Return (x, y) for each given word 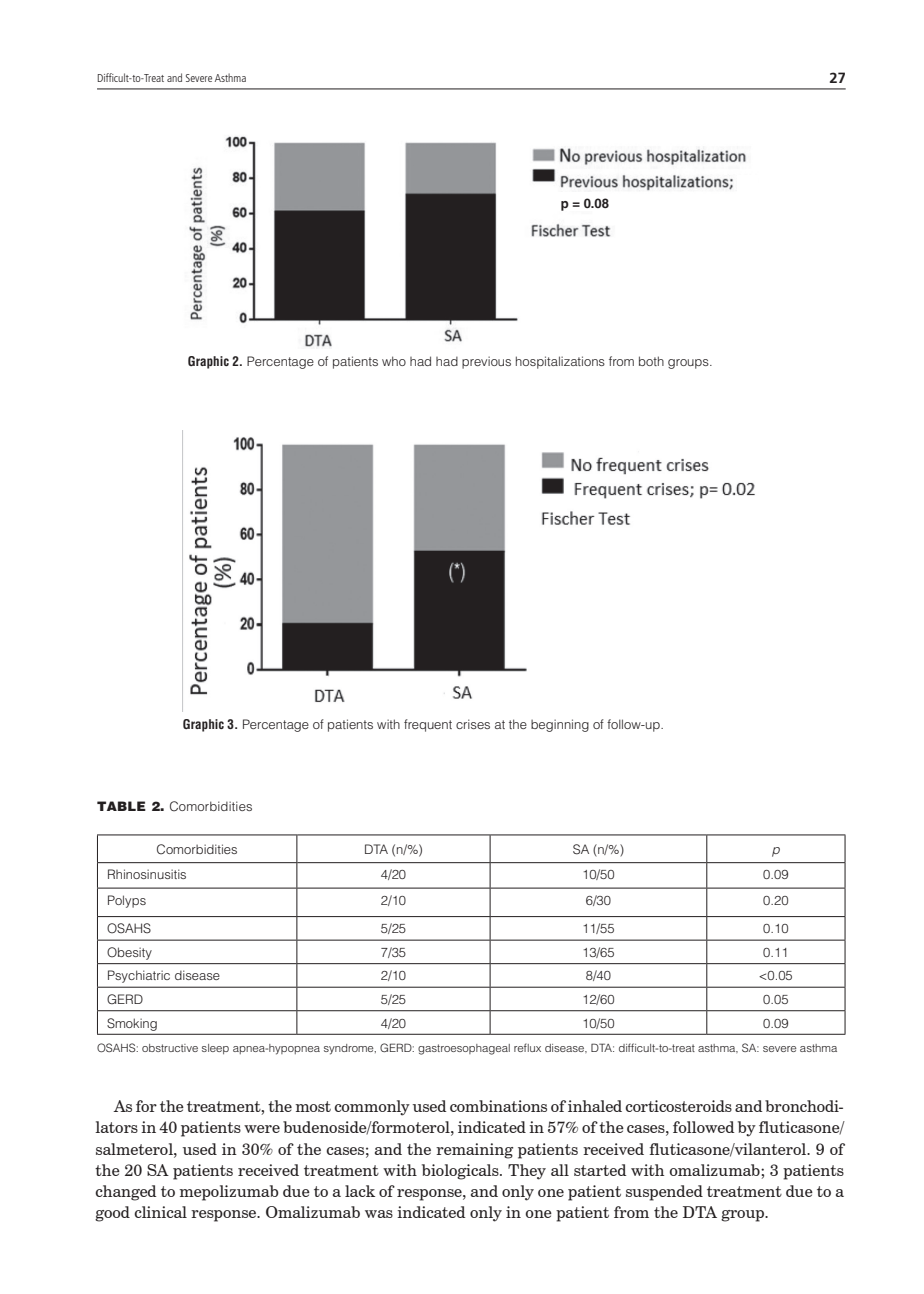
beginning (560, 725)
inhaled (595, 1106)
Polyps (127, 901)
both (651, 361)
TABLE (121, 806)
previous (486, 362)
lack (360, 1191)
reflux (527, 1047)
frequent (428, 725)
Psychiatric (139, 976)
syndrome (350, 1049)
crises (473, 724)
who (394, 361)
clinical (160, 1212)
